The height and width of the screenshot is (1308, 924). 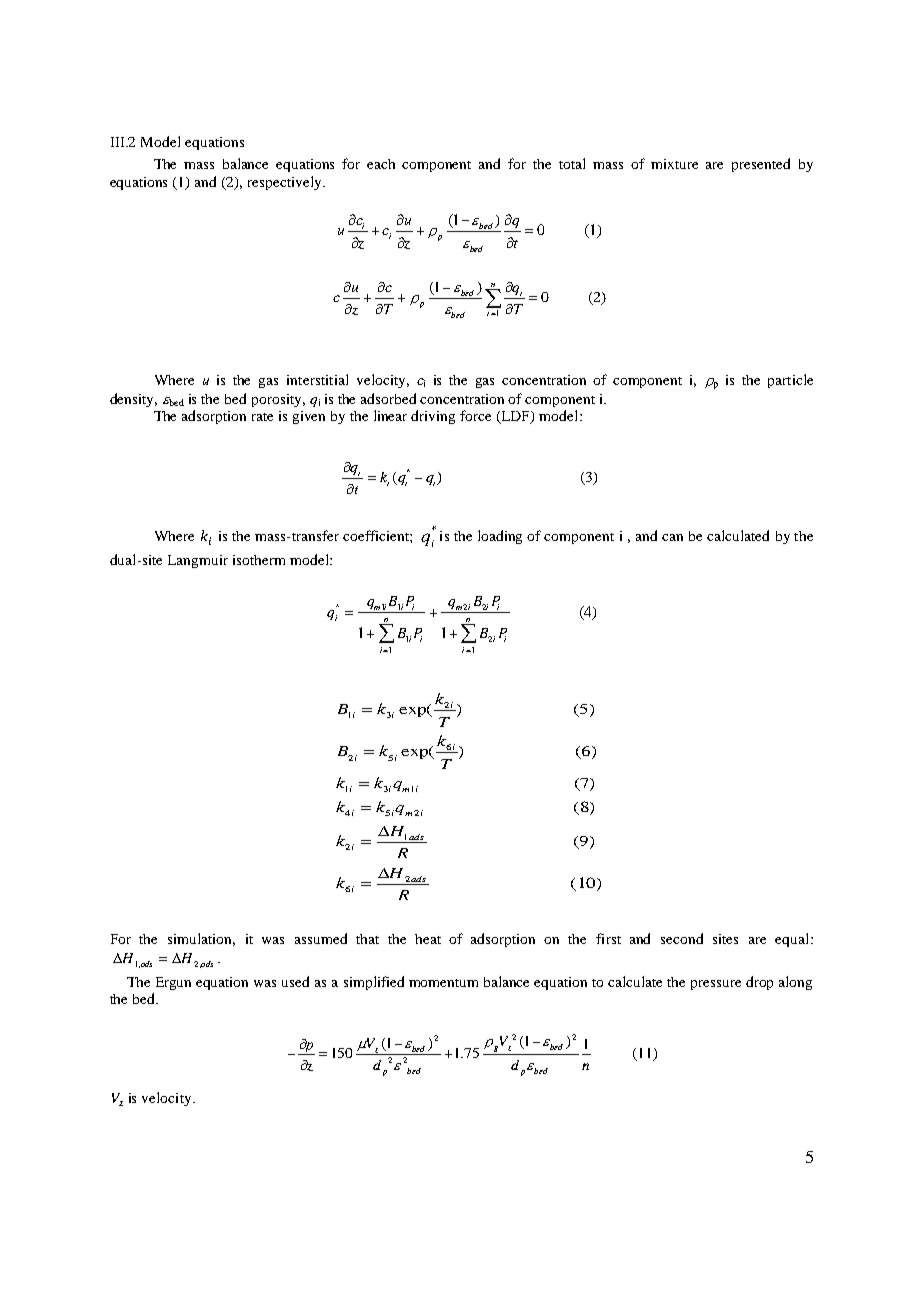 What do you see at coordinates (201, 939) in the screenshot?
I see `simulation` at bounding box center [201, 939].
